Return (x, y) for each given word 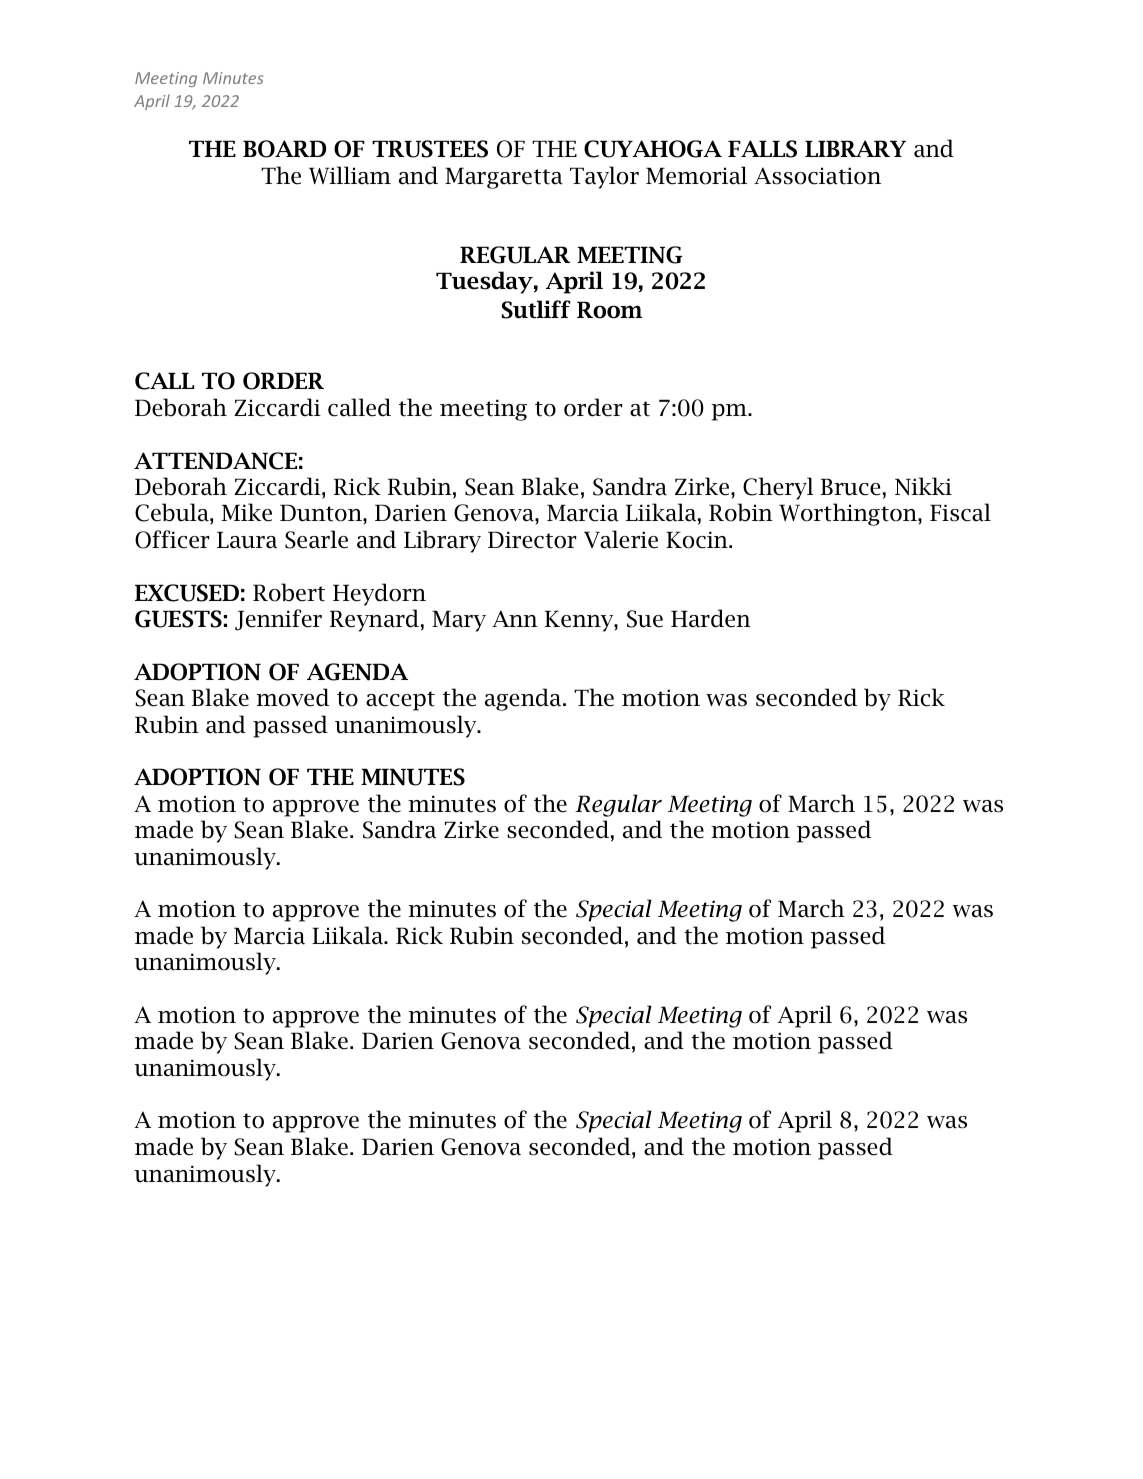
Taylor (604, 177)
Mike (247, 512)
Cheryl (778, 488)
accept (400, 701)
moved (292, 697)
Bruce (850, 487)
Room (609, 310)
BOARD (284, 149)
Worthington (849, 514)
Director (532, 540)
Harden (711, 618)
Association (817, 176)
